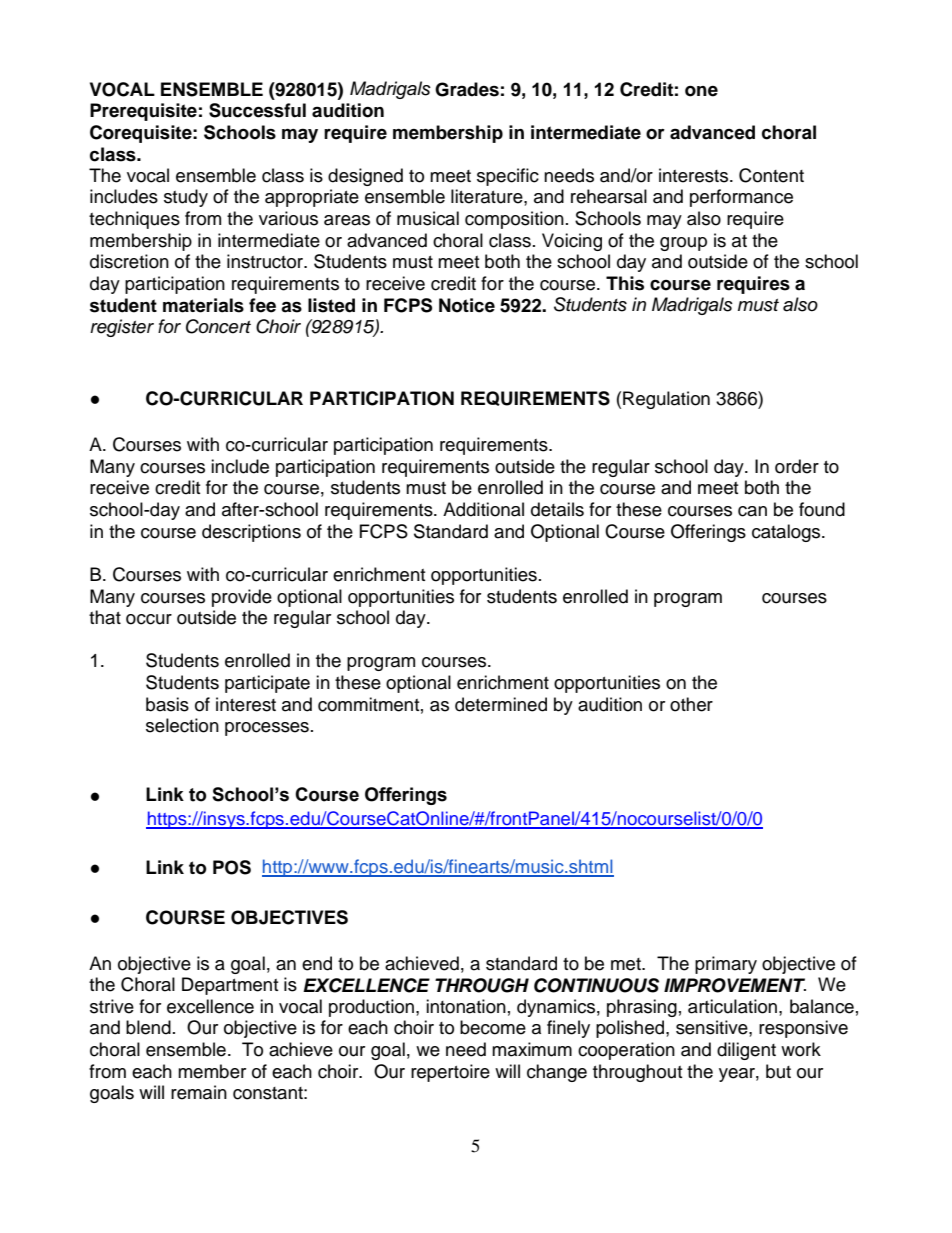  What do you see at coordinates (143, 112) in the screenshot?
I see `Prerequisite` at bounding box center [143, 112].
